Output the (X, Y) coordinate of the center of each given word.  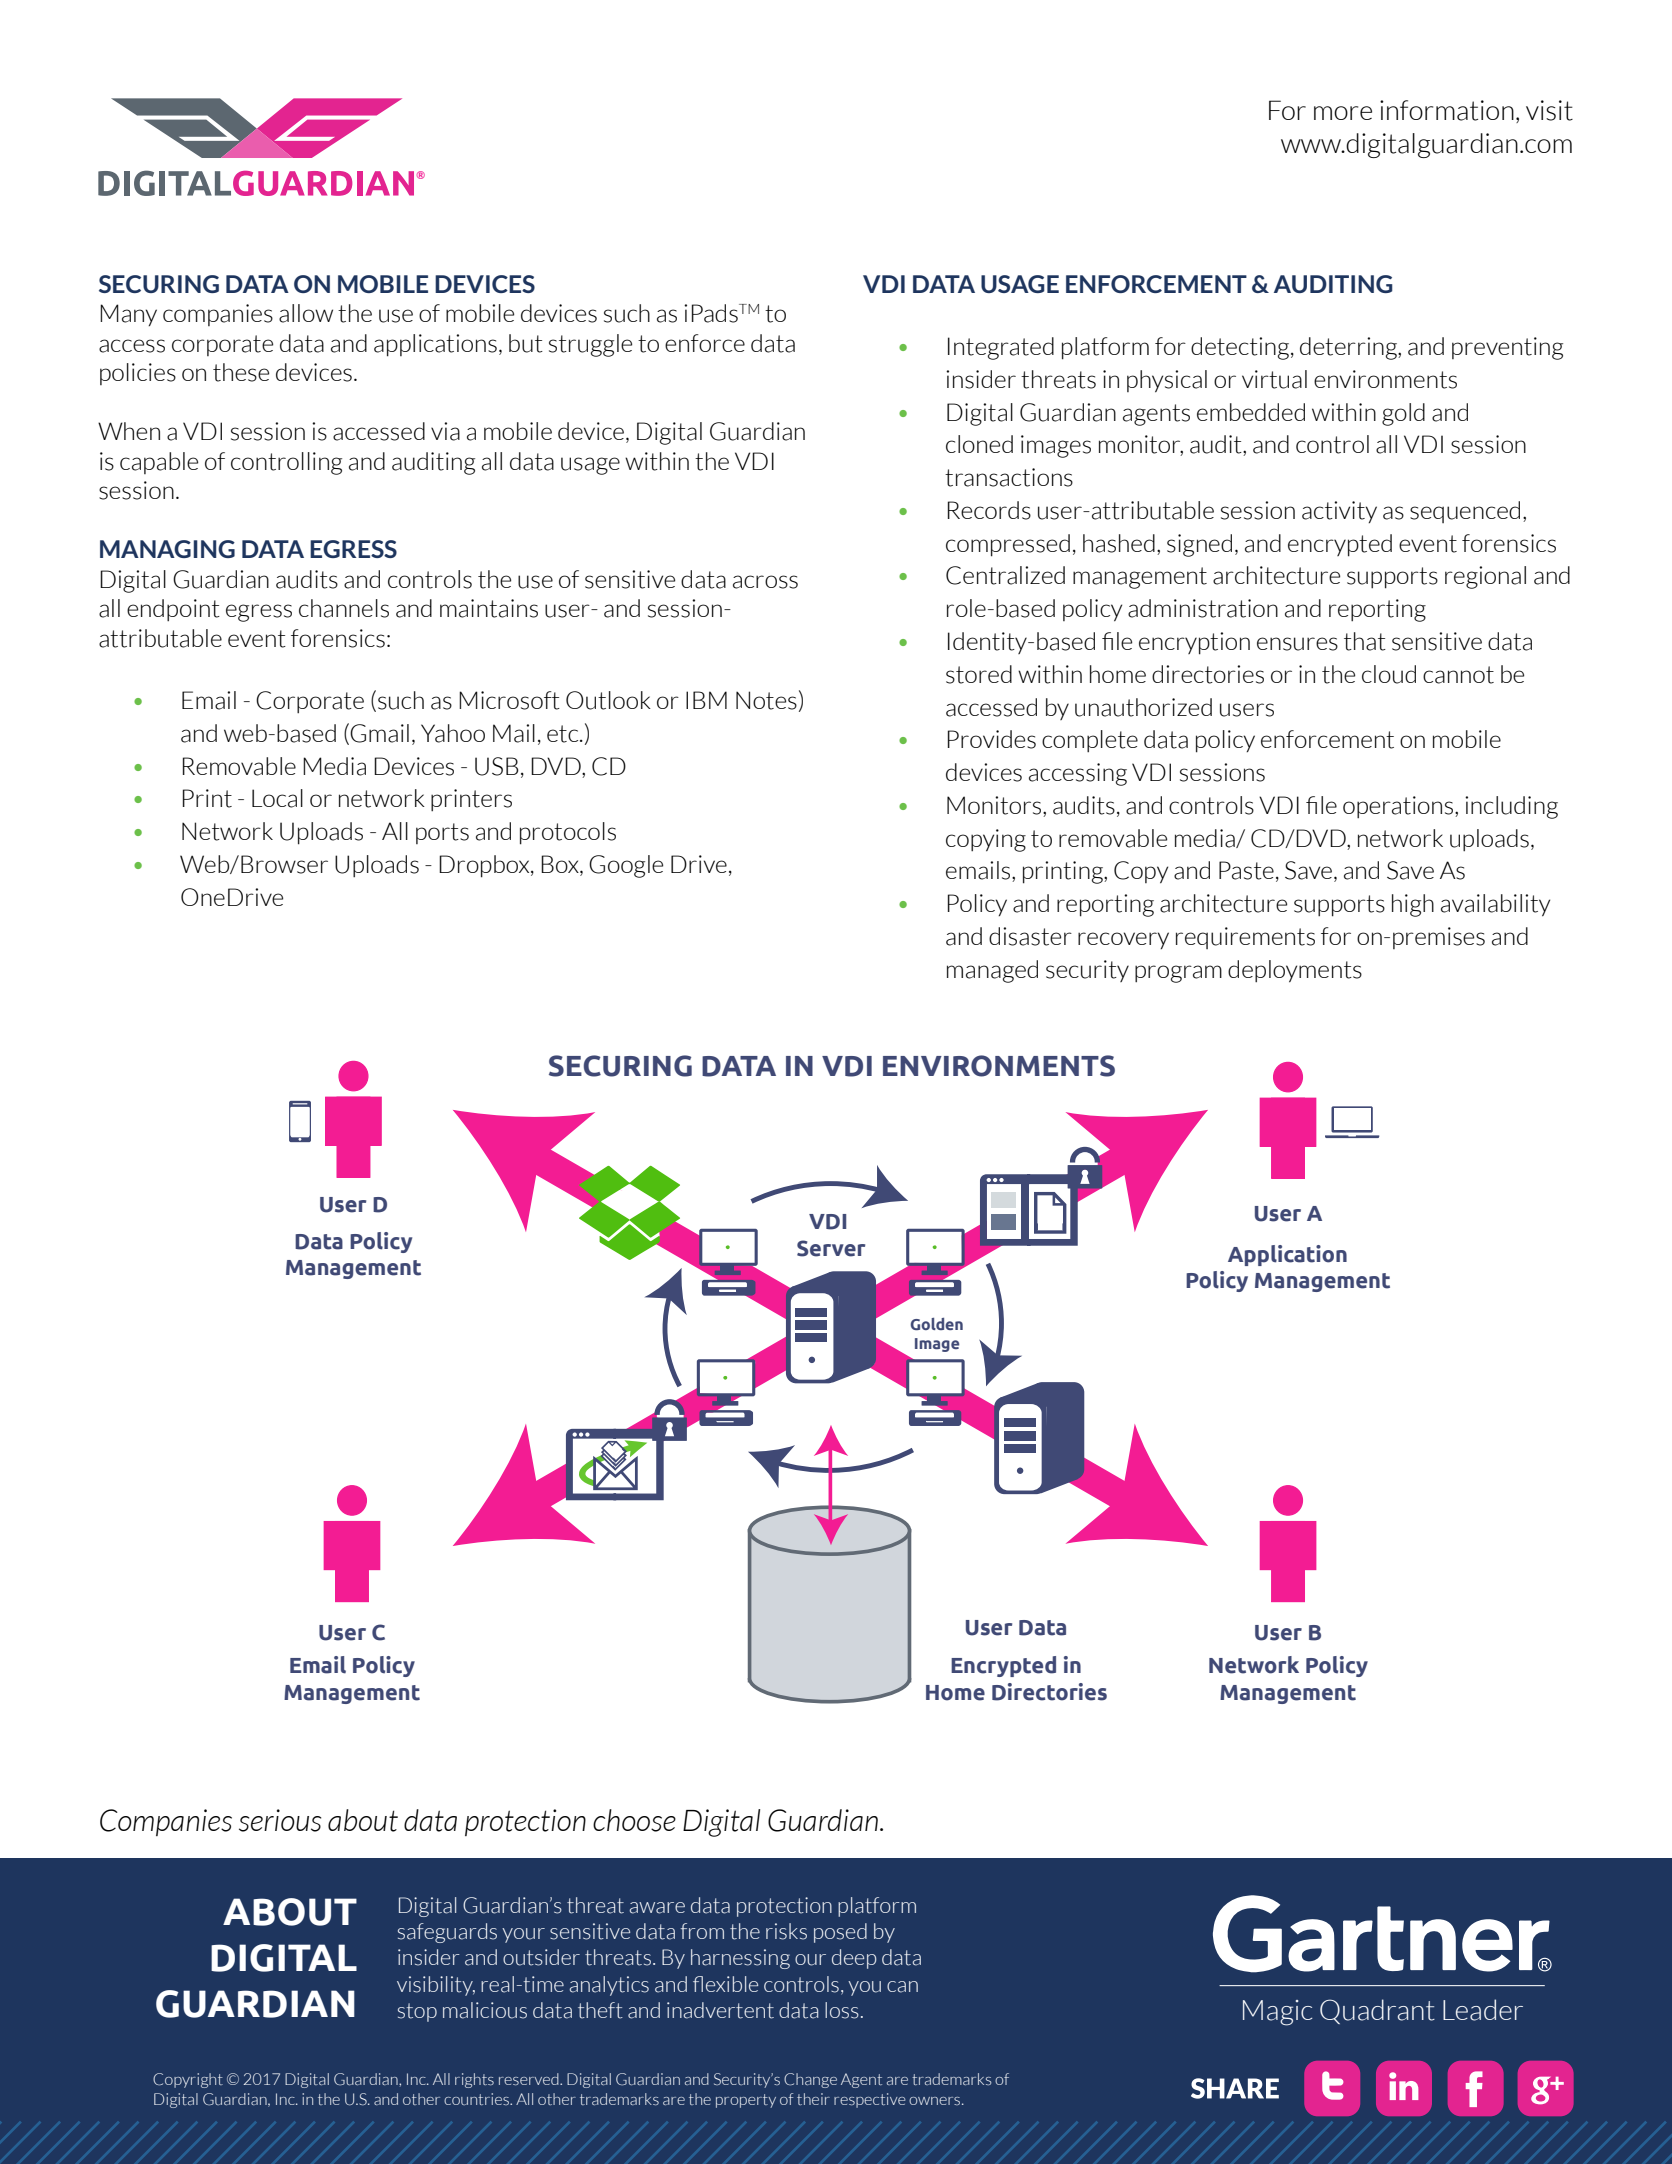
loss (842, 2010)
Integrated (1001, 348)
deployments (1295, 971)
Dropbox (485, 866)
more (1343, 113)
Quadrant (1377, 2011)
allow (306, 313)
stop (417, 2012)
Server (831, 1248)
